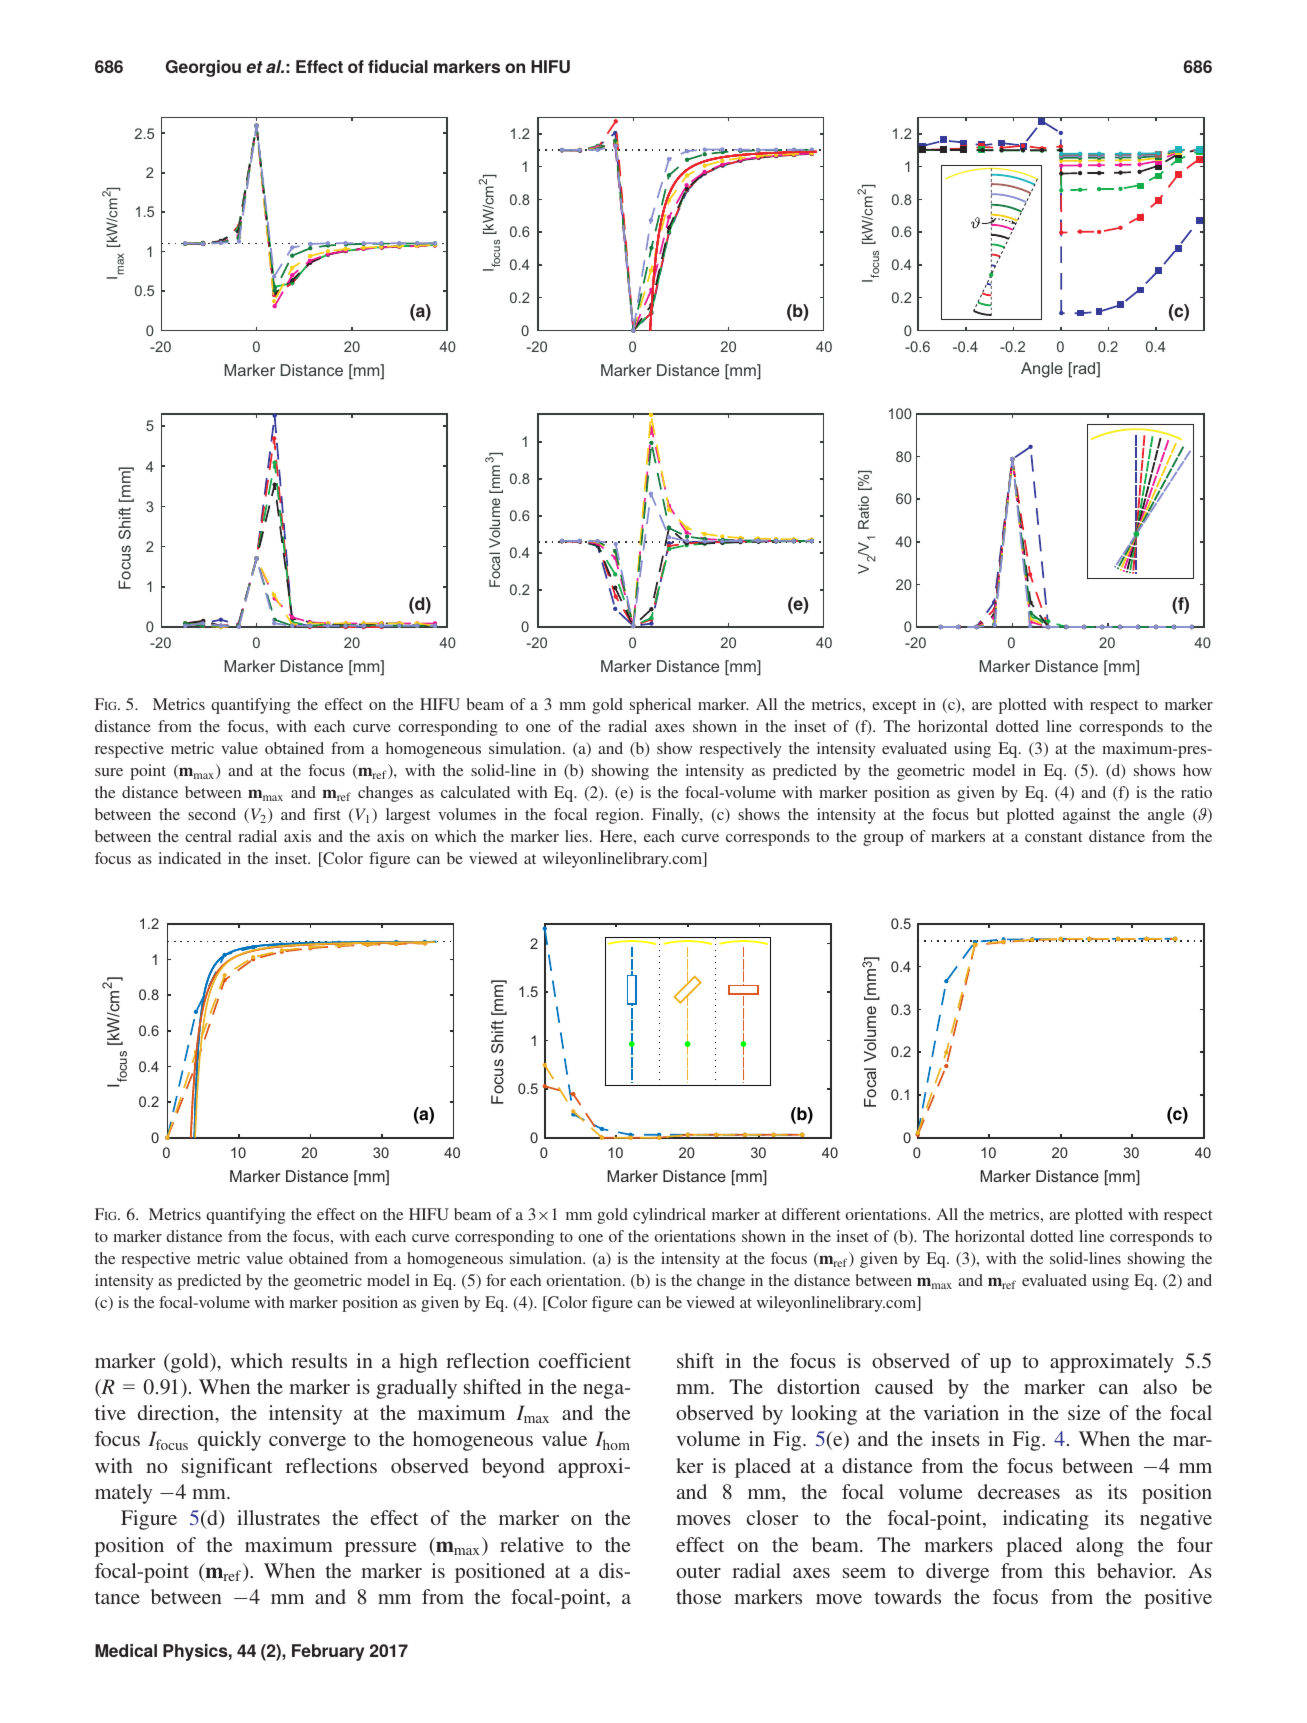 The height and width of the image is (1723, 1307). What do you see at coordinates (698, 1596) in the image?
I see `those` at bounding box center [698, 1596].
